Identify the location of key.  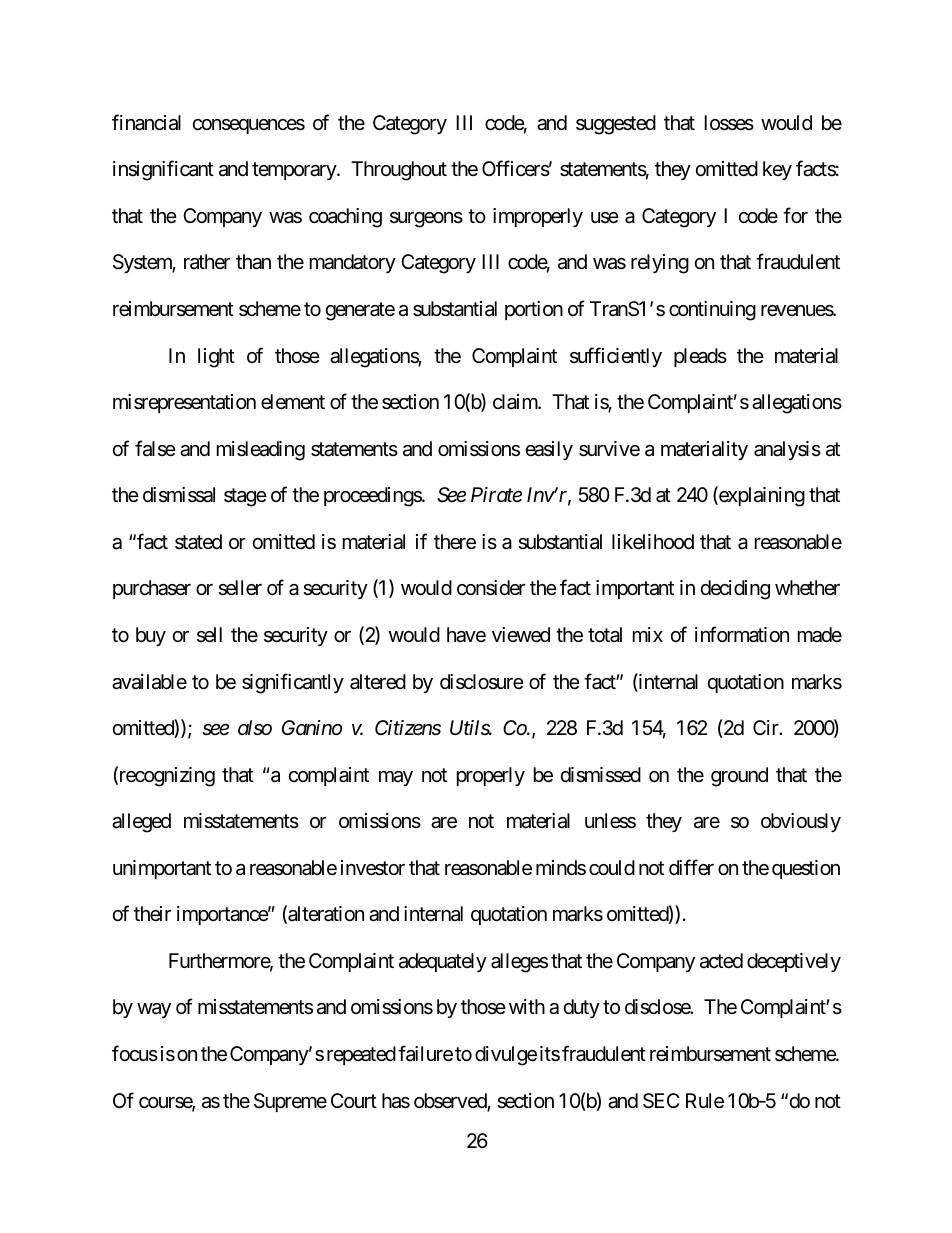
(777, 170).
